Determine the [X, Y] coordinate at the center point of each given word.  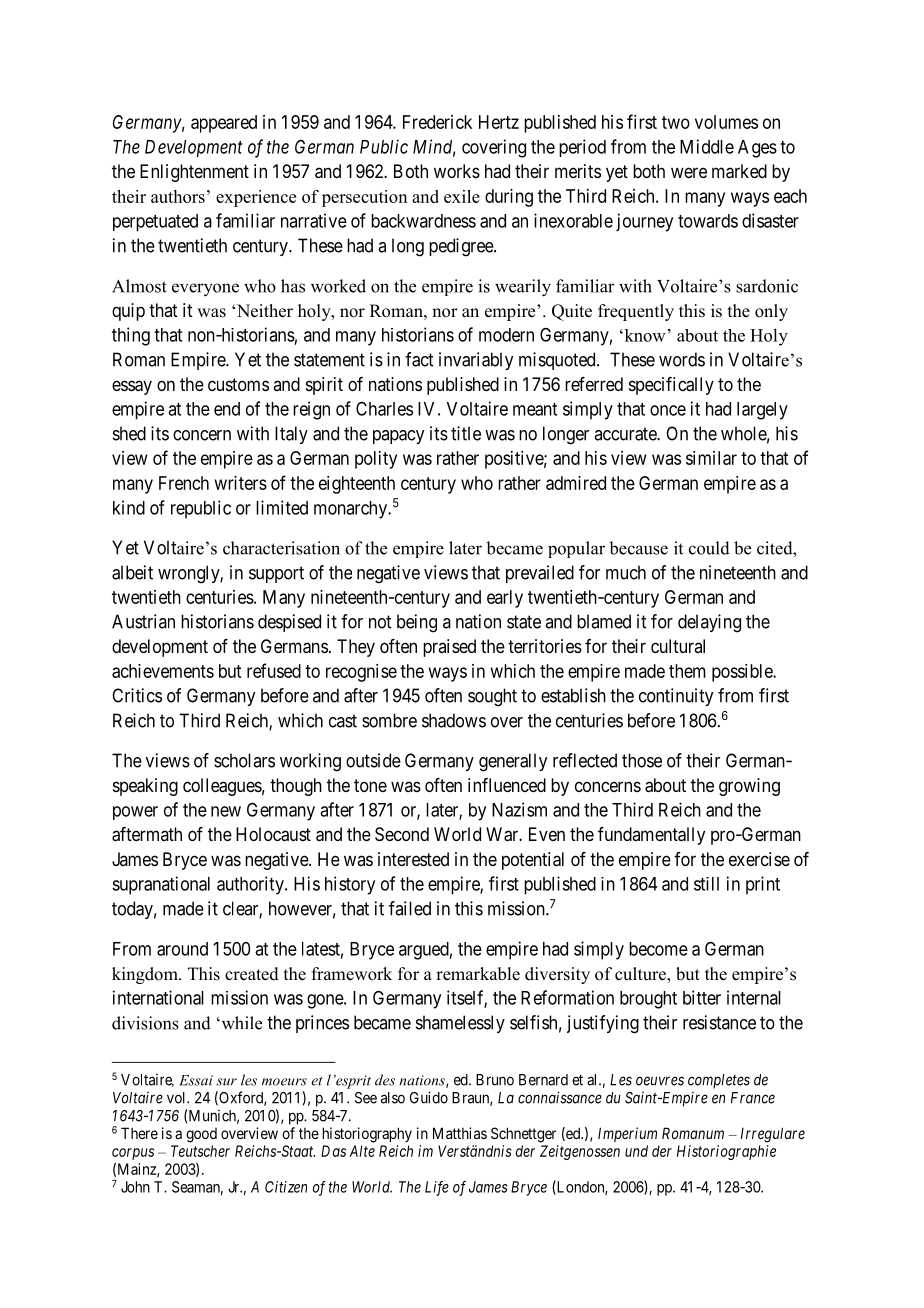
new [226, 811]
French [184, 483]
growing [749, 787]
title [466, 433]
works [457, 171]
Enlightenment [194, 173]
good [201, 1135]
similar [711, 458]
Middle [707, 146]
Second [402, 834]
